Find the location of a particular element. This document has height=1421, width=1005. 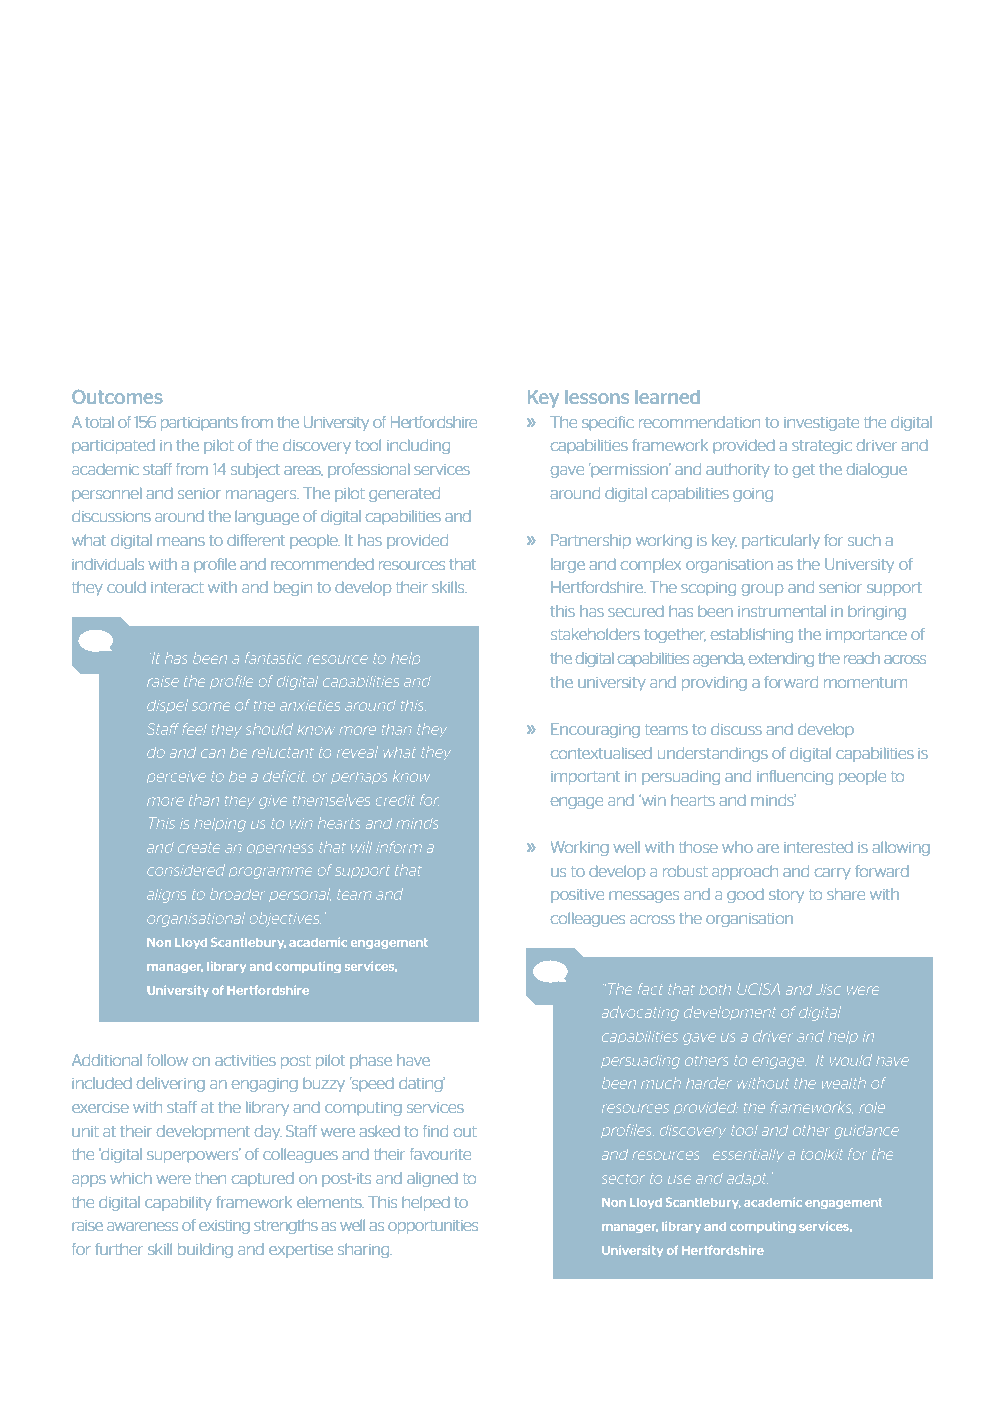

credit is located at coordinates (395, 801).
